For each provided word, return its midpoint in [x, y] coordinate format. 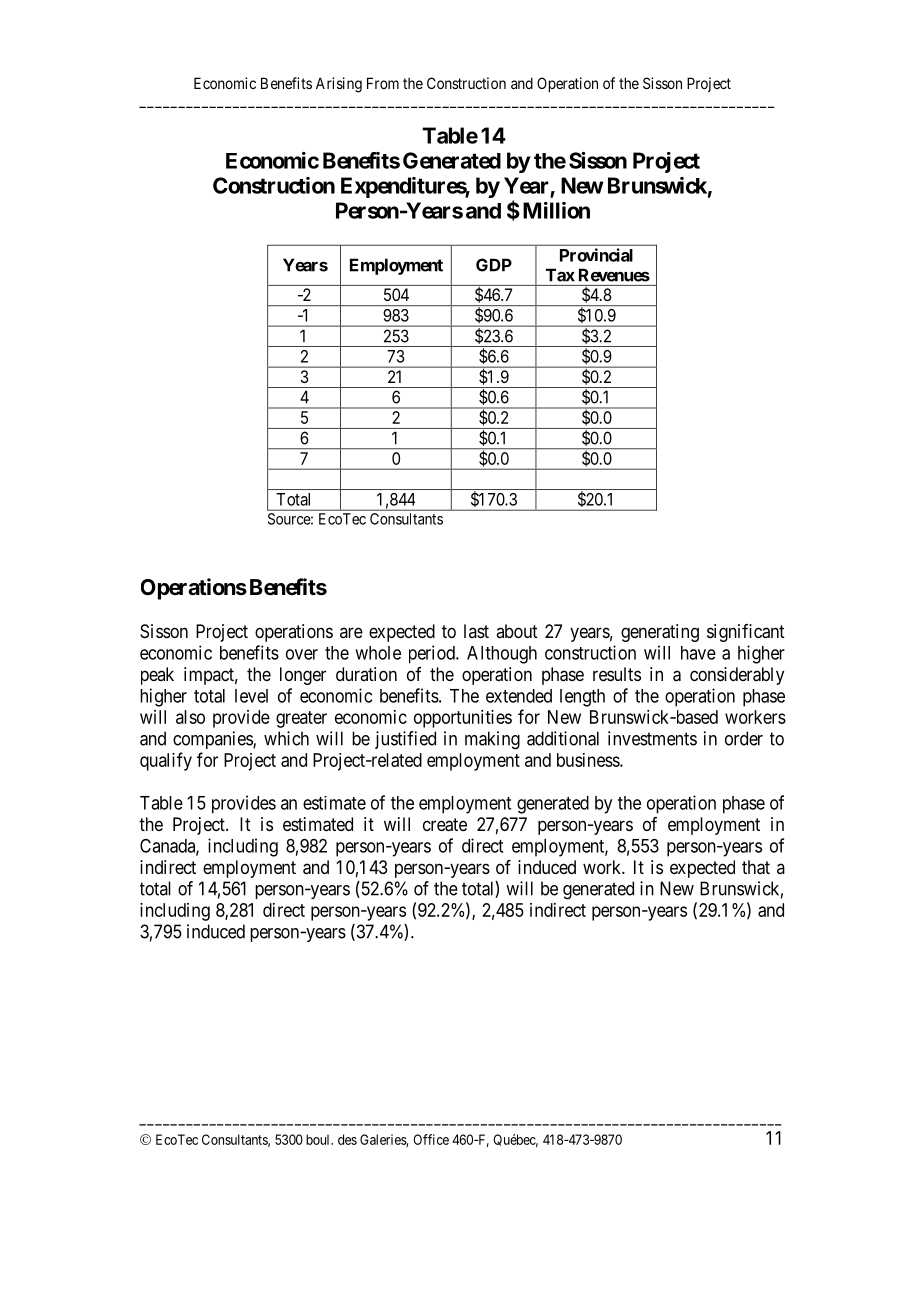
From [383, 83]
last [476, 631]
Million [556, 210]
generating [660, 633]
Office [431, 1139]
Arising [339, 85]
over [302, 654]
